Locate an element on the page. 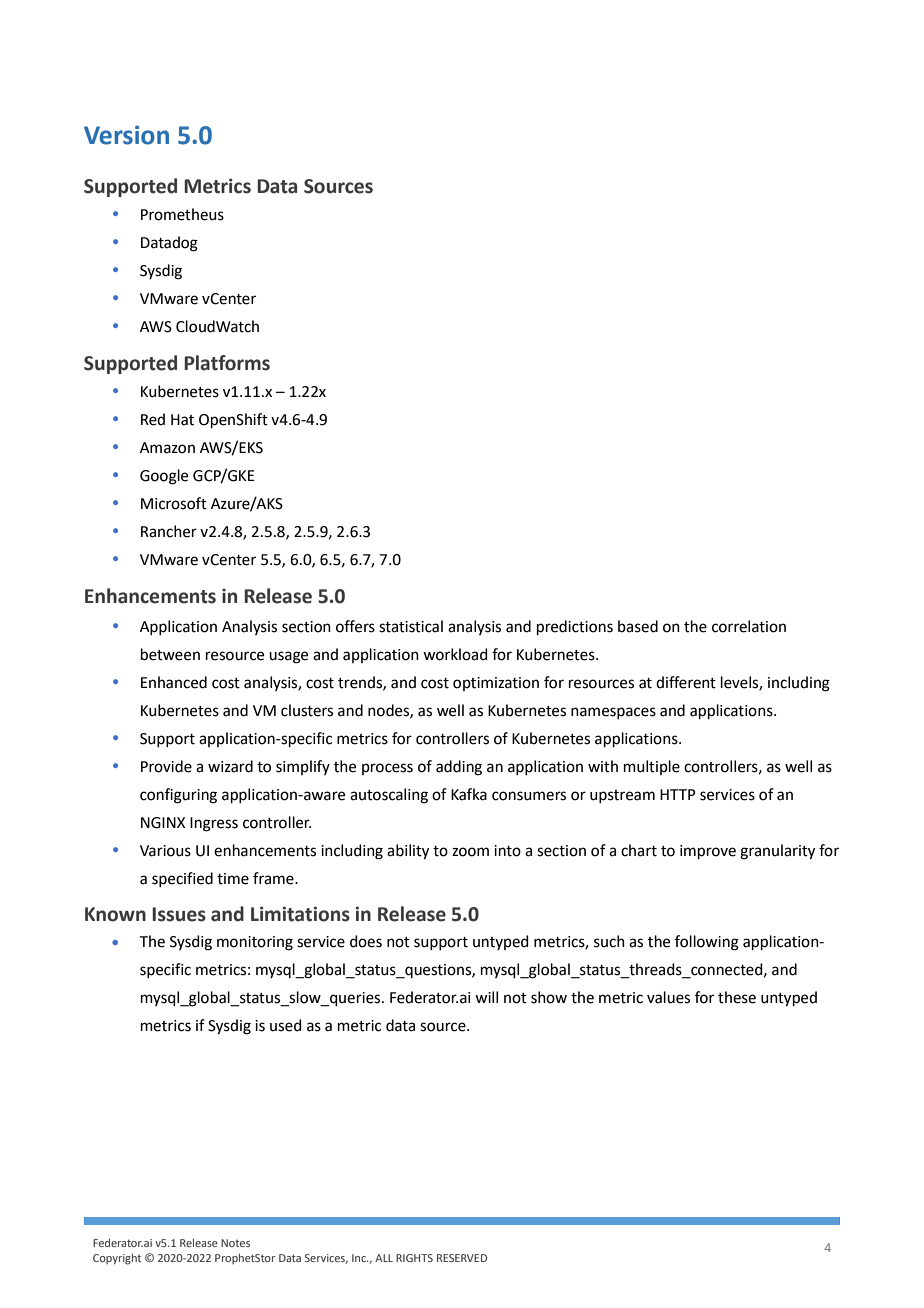 The width and height of the image is (924, 1308). RESERVED is located at coordinates (462, 1258).
